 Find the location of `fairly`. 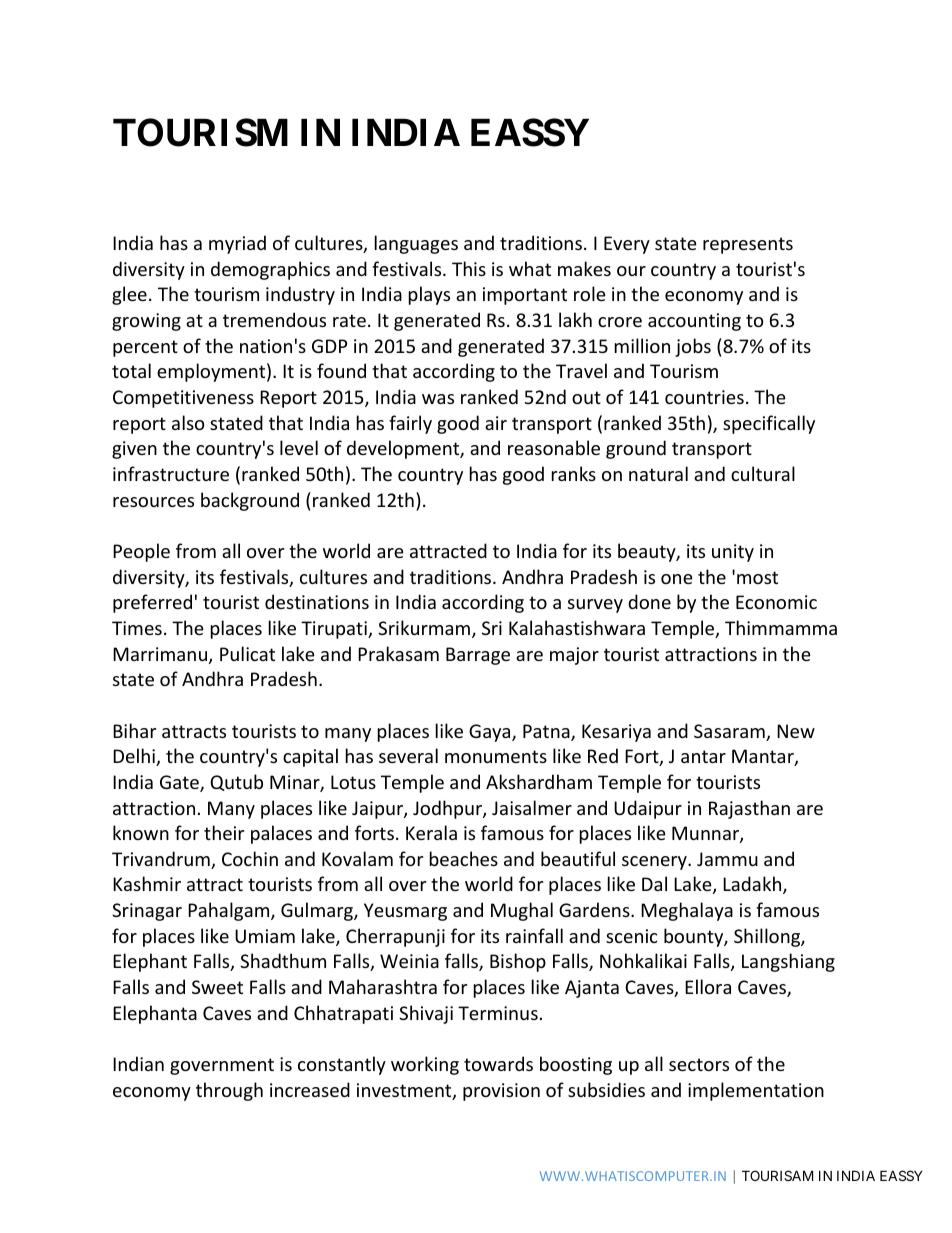

fairly is located at coordinates (410, 424).
